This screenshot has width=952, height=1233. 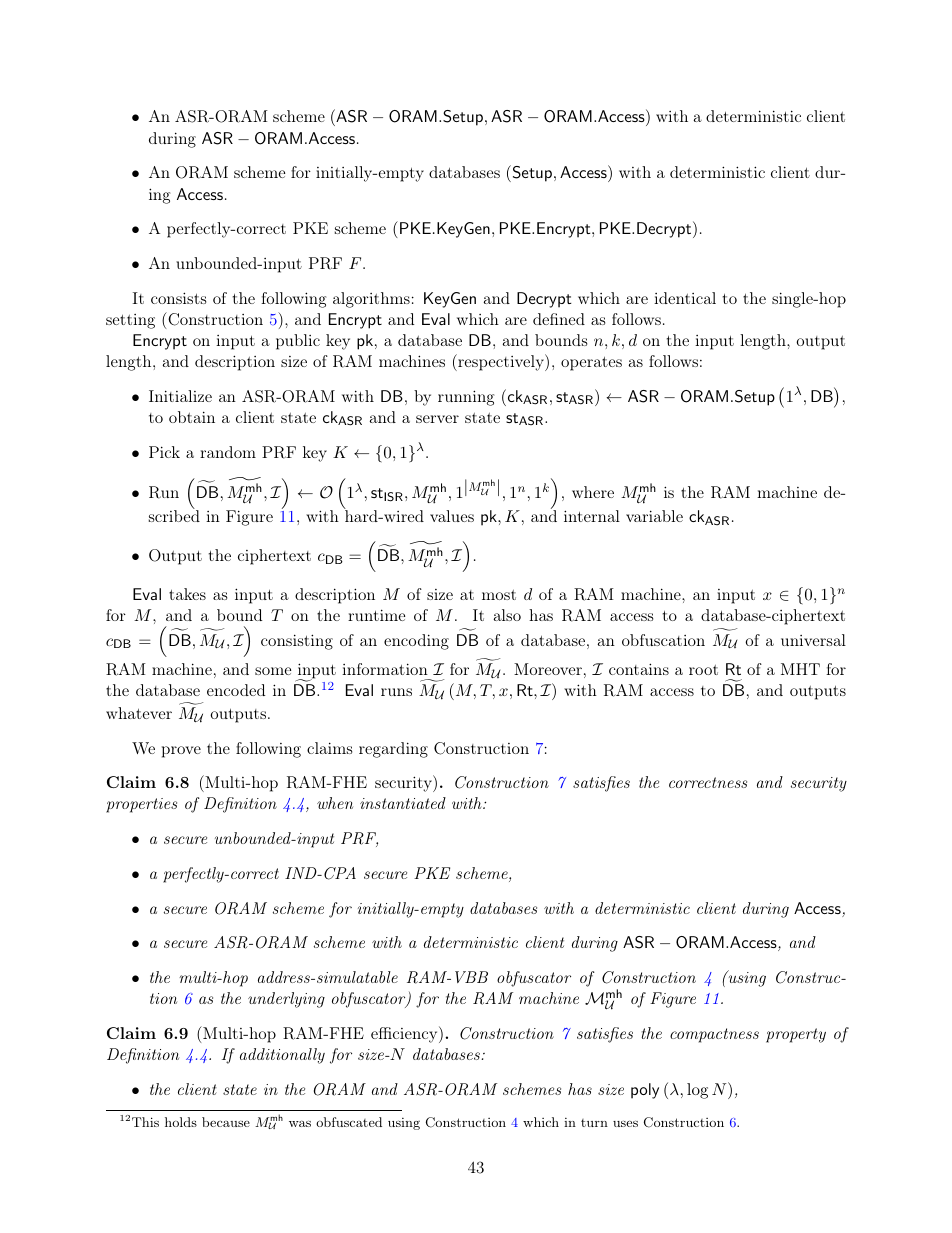 I want to click on root, so click(x=703, y=670).
